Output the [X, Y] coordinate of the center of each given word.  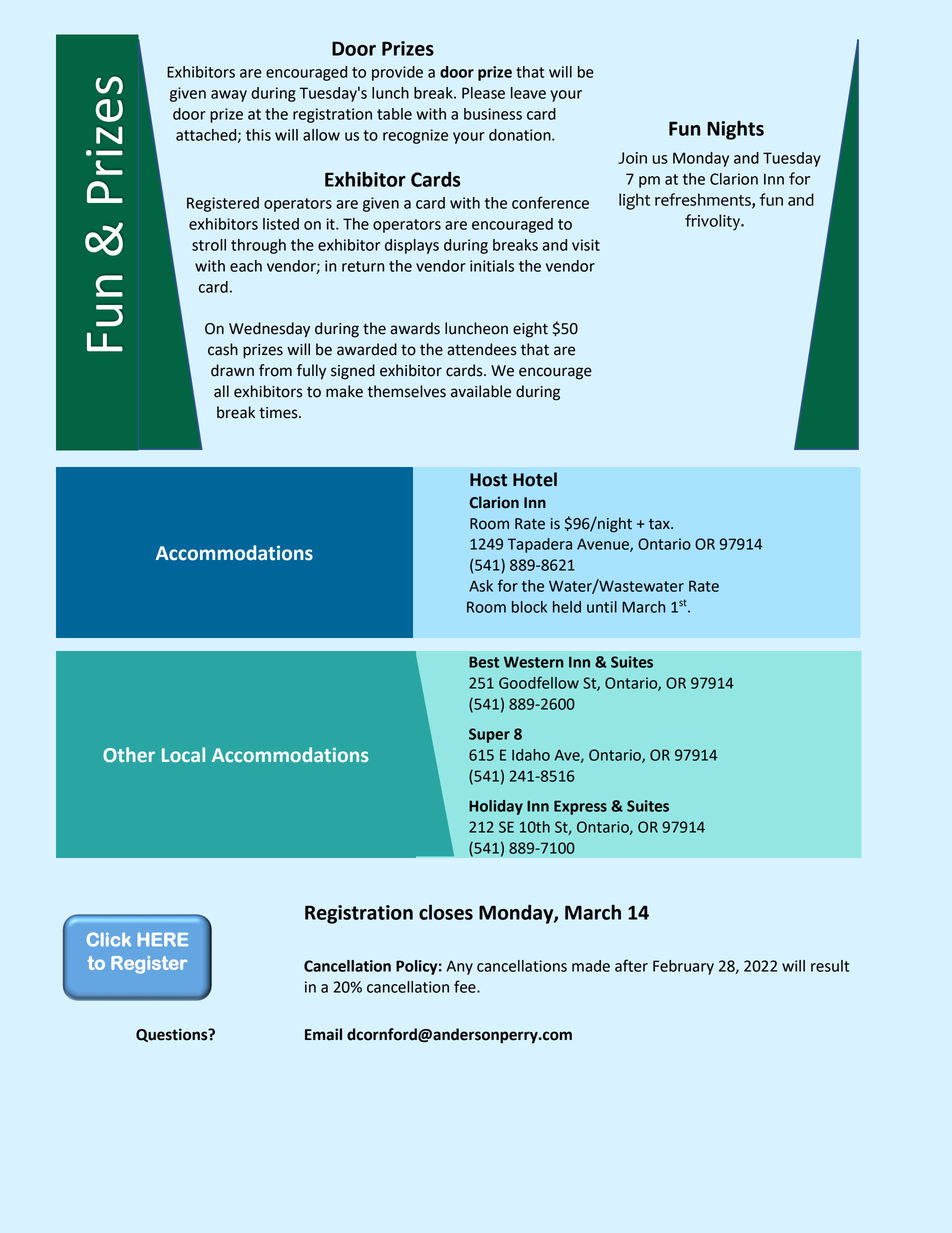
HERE [163, 939]
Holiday [496, 807]
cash [223, 349]
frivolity [714, 222]
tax [660, 524]
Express [580, 807]
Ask [481, 586]
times [279, 413]
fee [466, 986]
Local [183, 754]
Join [632, 158]
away [229, 96]
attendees [482, 349]
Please [483, 93]
